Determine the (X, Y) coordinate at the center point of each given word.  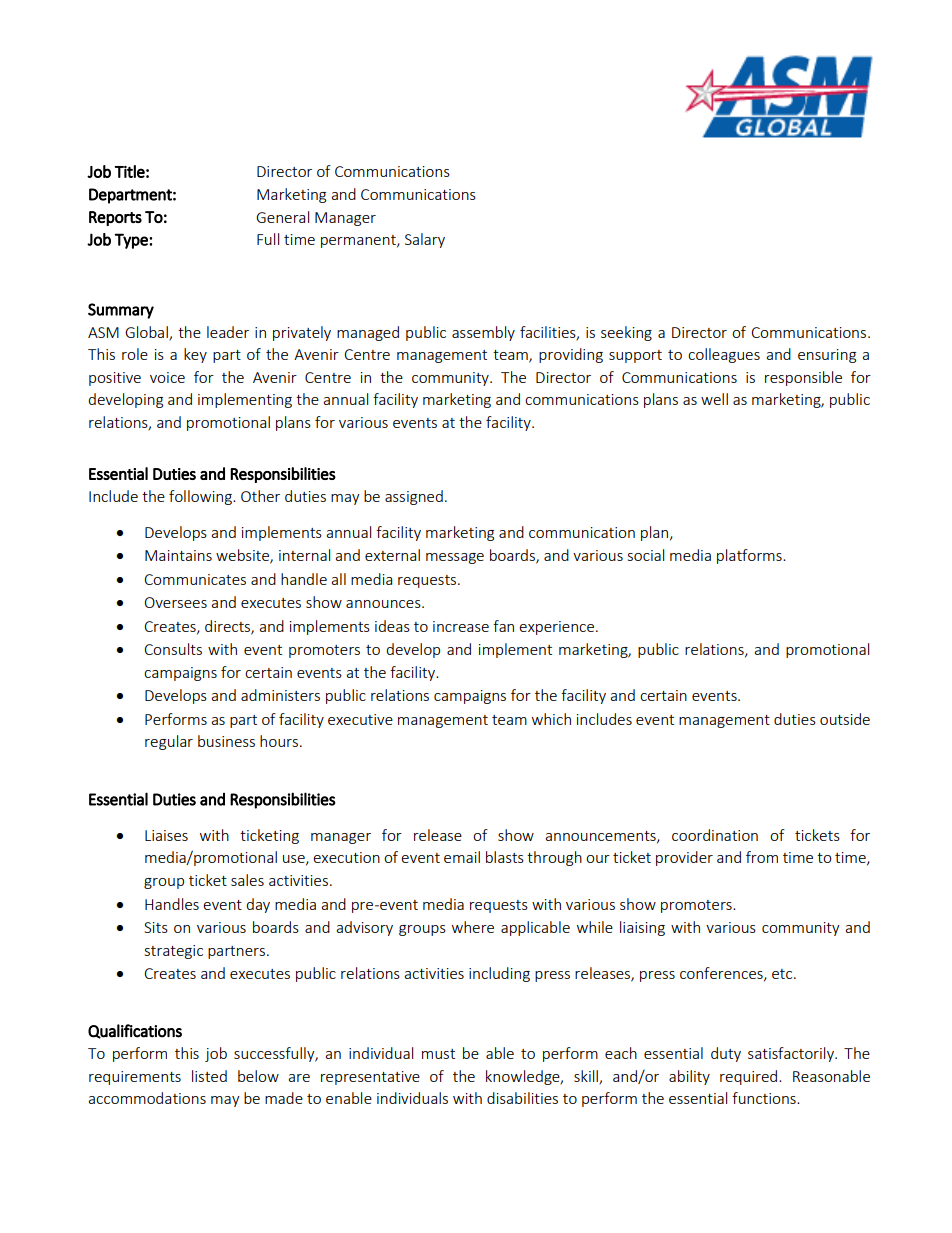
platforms (750, 556)
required (750, 1077)
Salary (425, 240)
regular (169, 742)
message (455, 558)
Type (132, 241)
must (438, 1054)
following (201, 497)
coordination (715, 835)
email (462, 857)
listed (209, 1076)
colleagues (724, 355)
